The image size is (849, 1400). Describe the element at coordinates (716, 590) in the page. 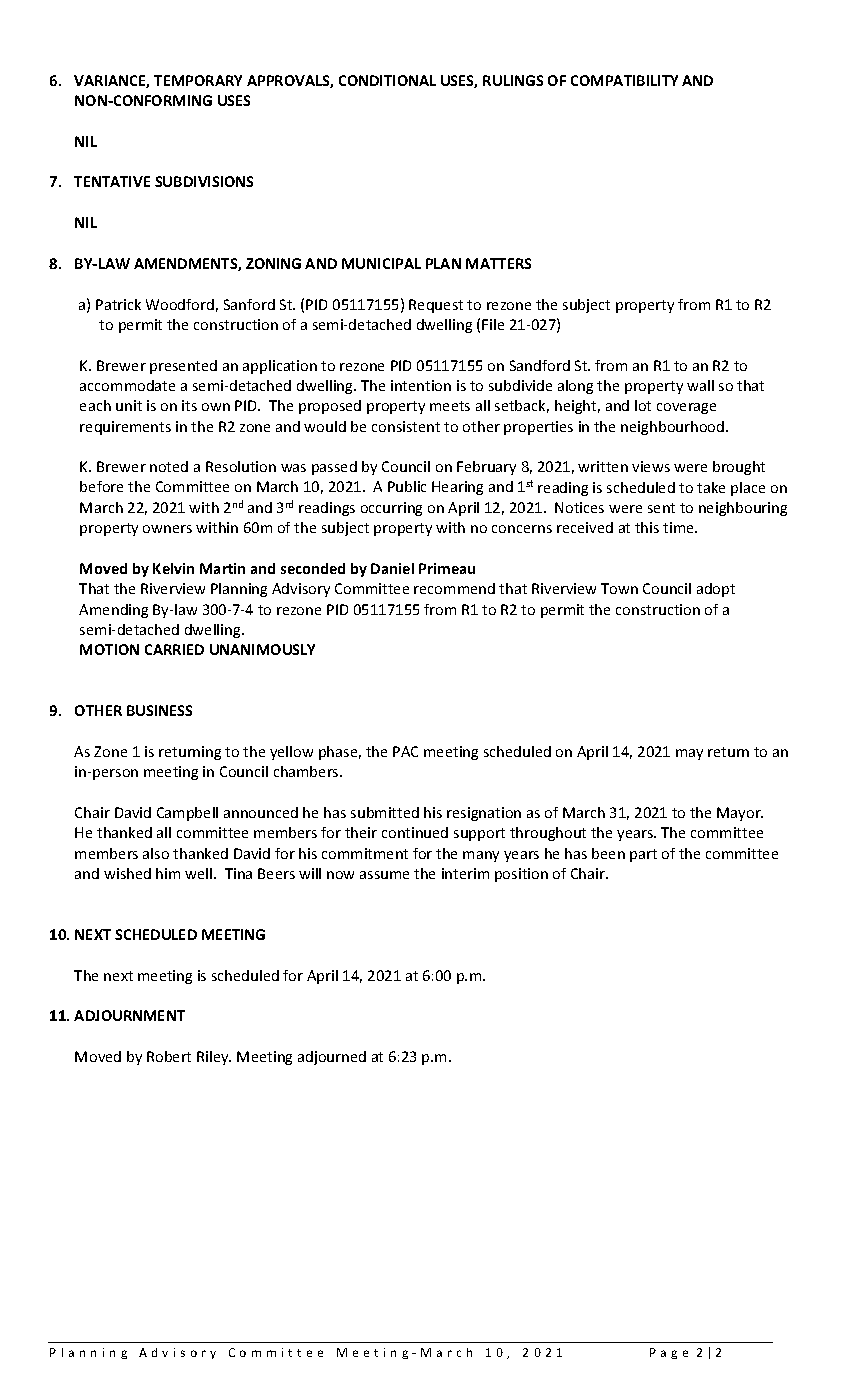

I see `adopt` at that location.
